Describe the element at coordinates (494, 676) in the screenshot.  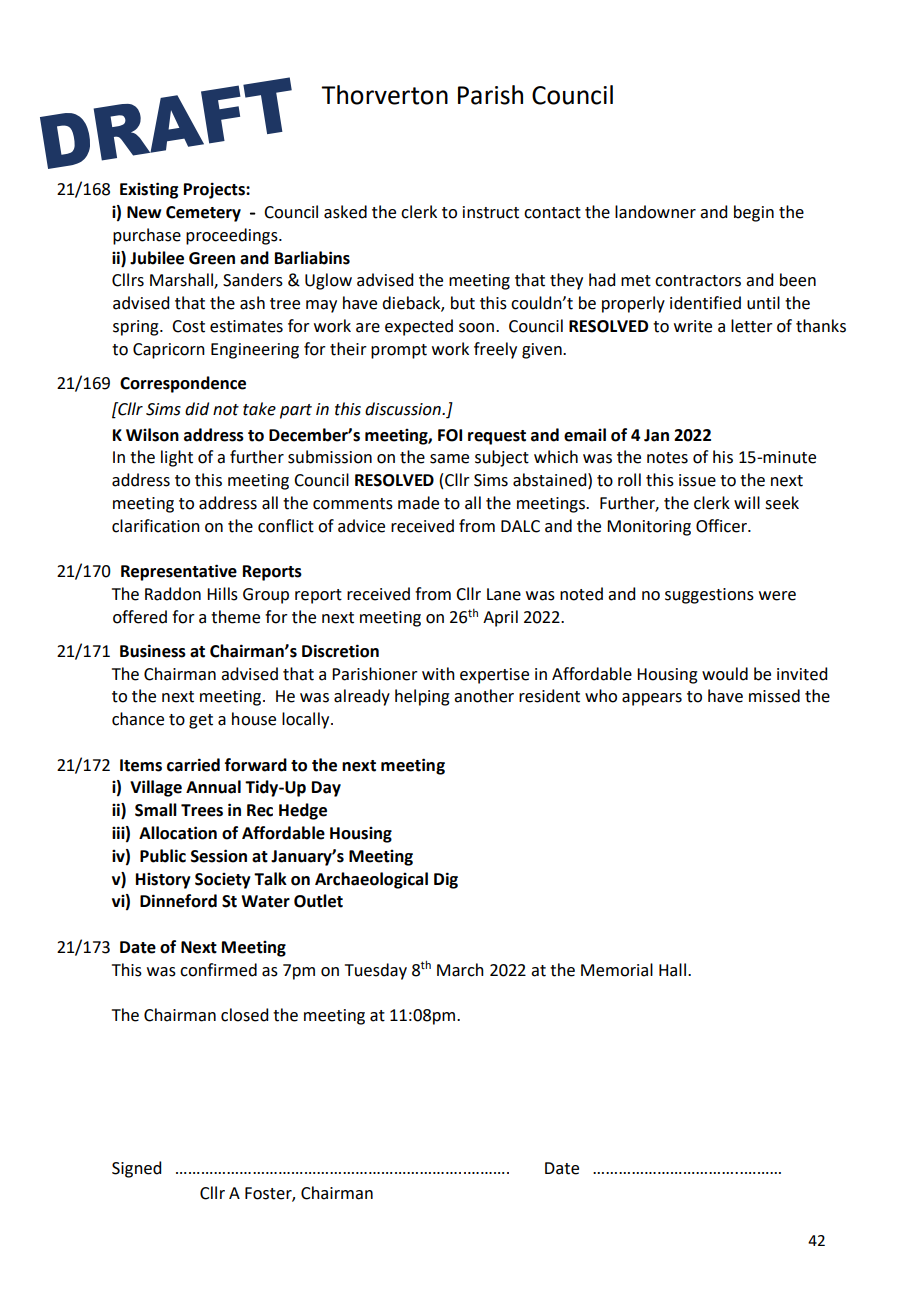
I see `expertise` at that location.
